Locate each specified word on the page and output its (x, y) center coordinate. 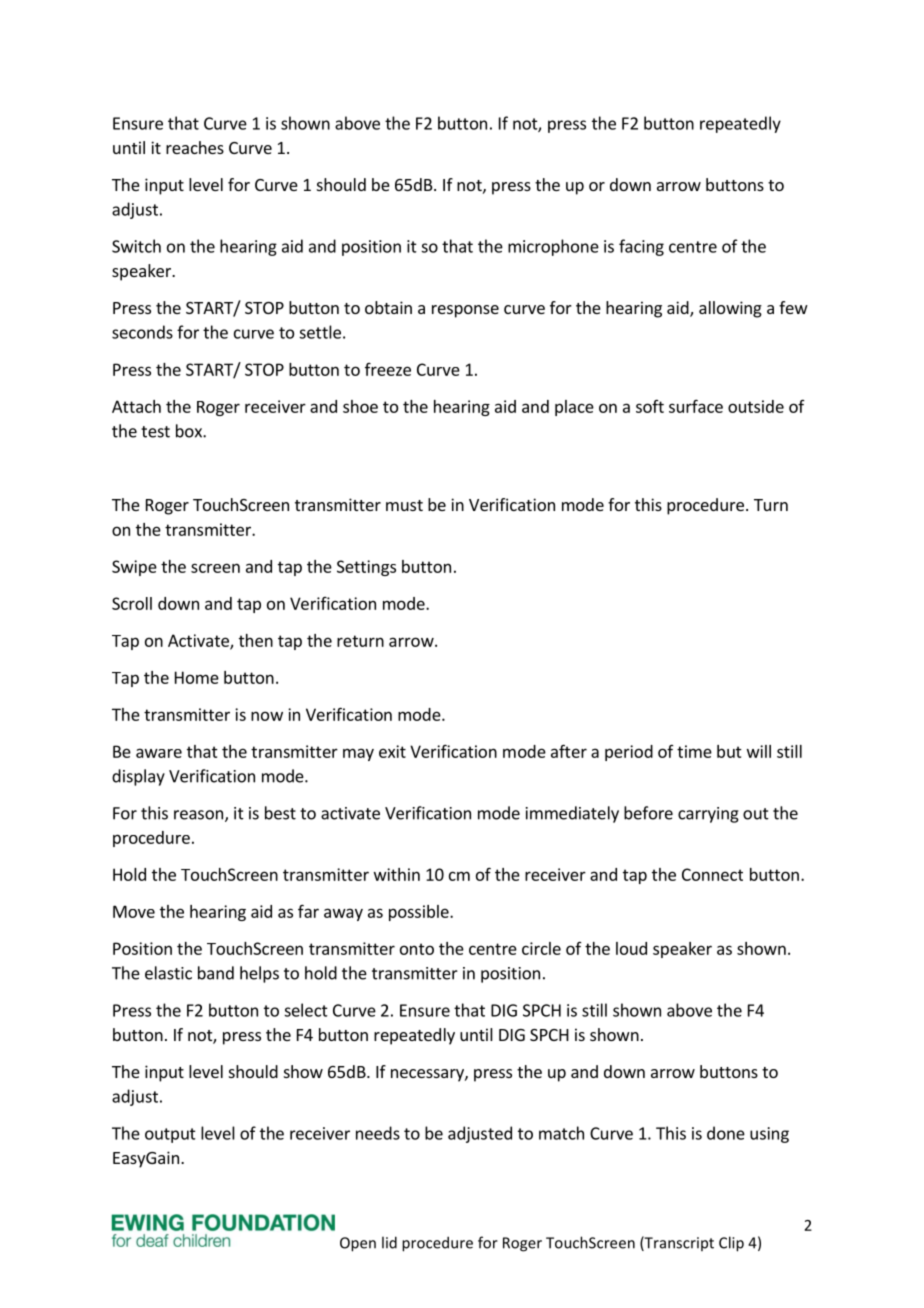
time (694, 751)
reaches (195, 147)
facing (641, 247)
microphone (553, 247)
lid (389, 1242)
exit (392, 751)
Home (197, 677)
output (170, 1135)
